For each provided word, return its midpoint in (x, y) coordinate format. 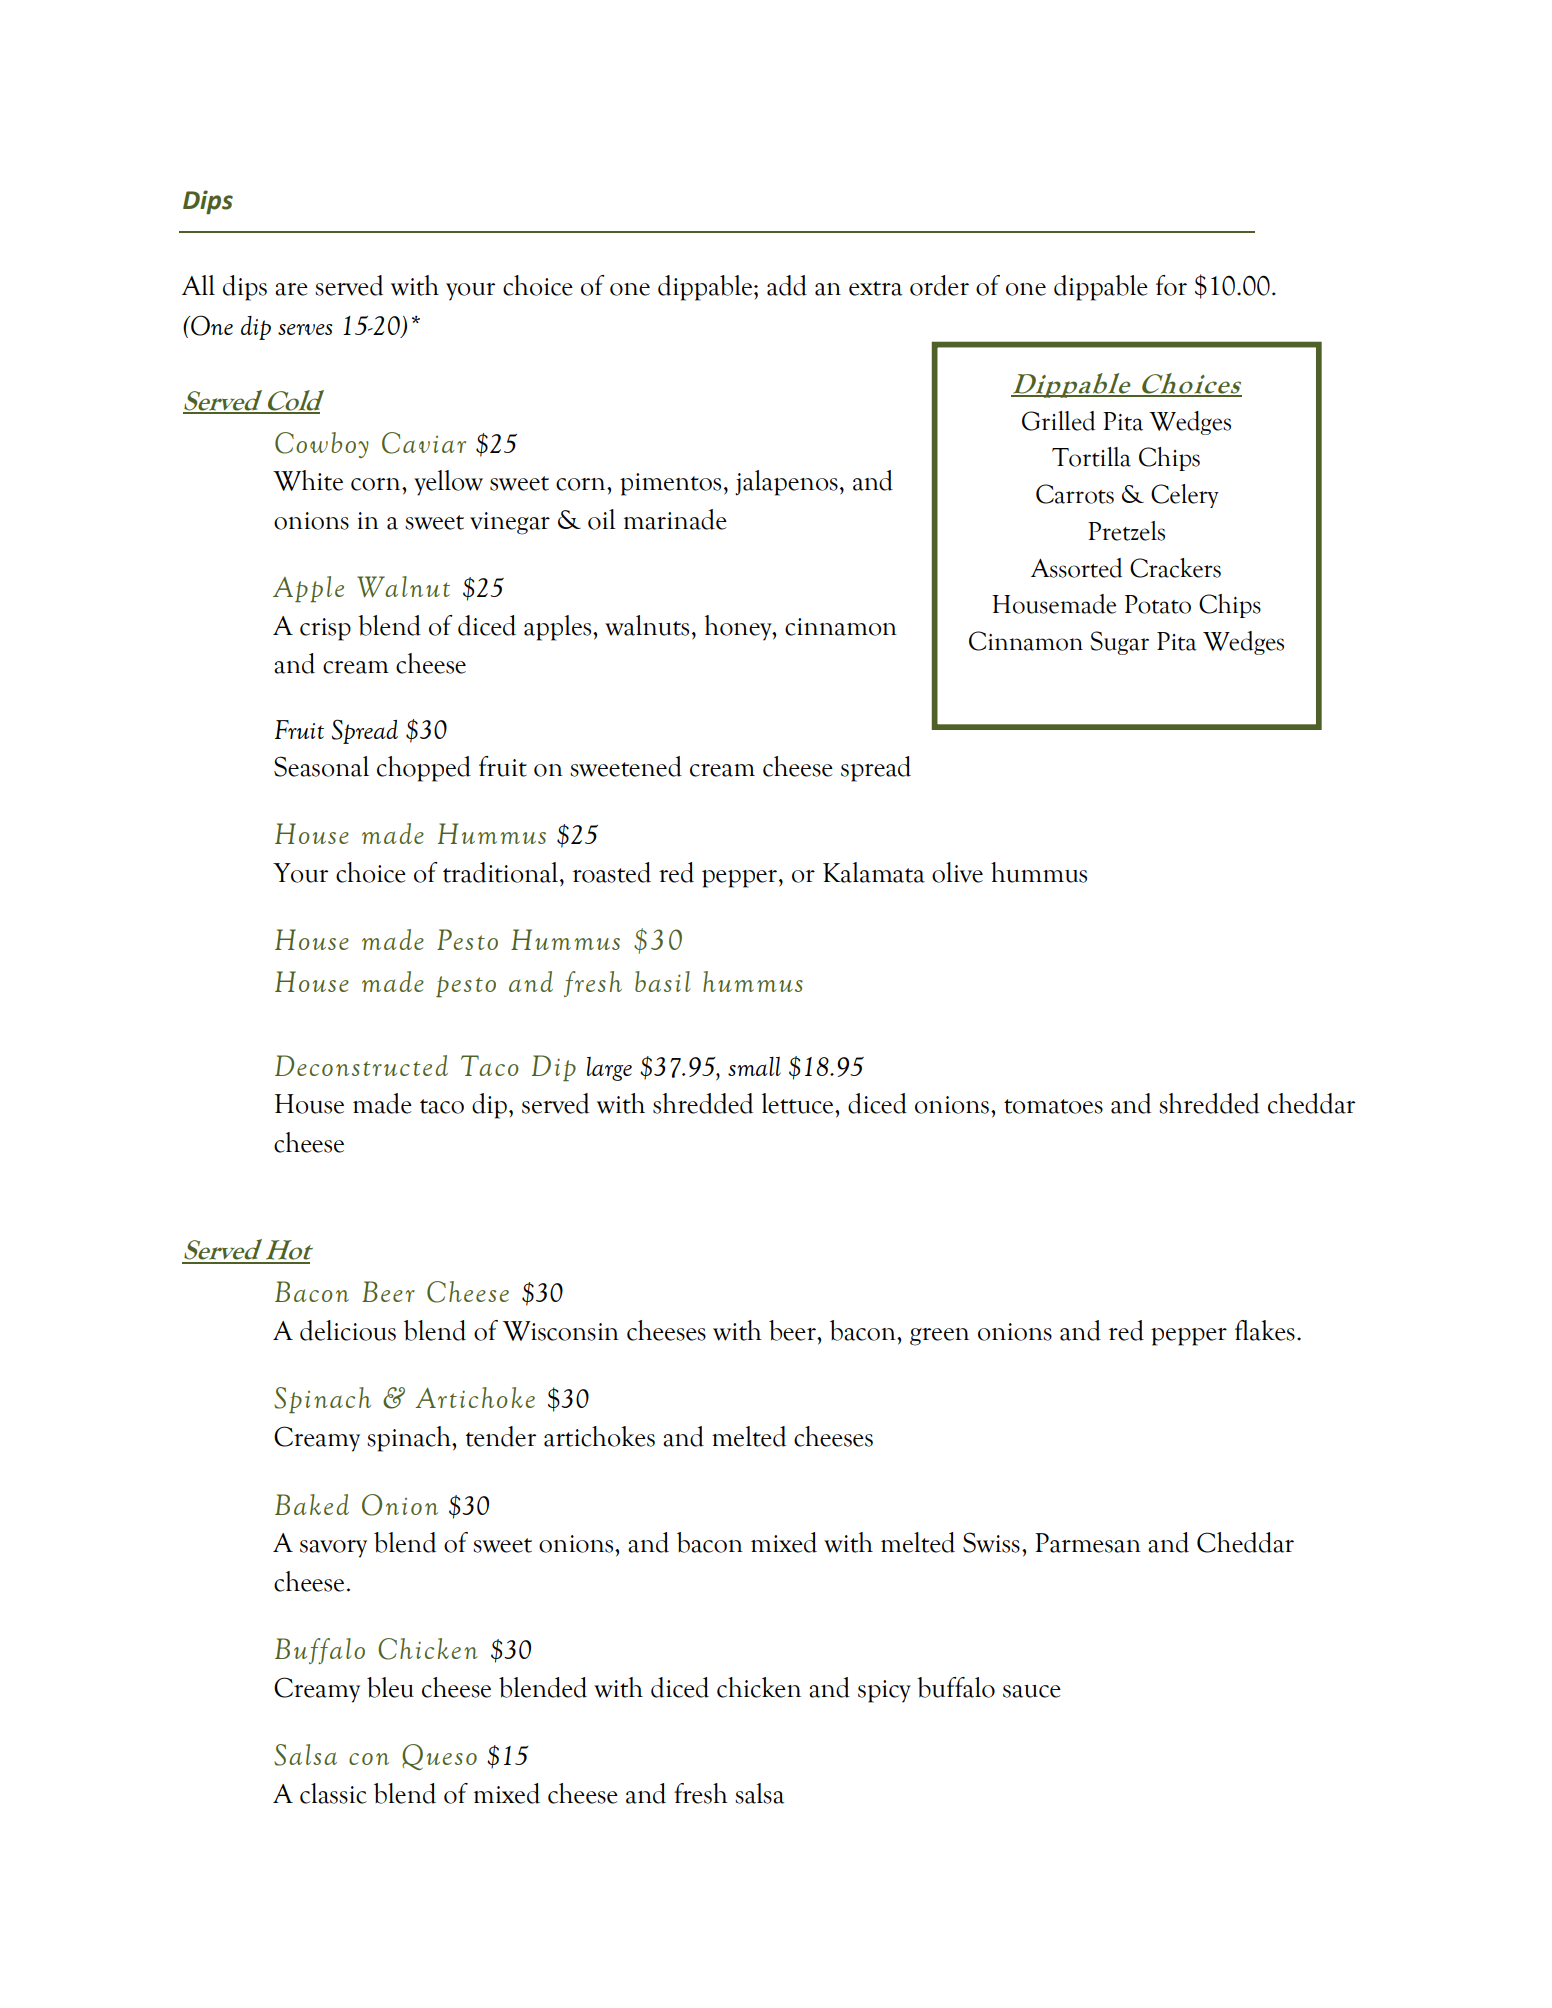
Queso (439, 1757)
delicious (348, 1330)
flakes (1265, 1330)
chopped (424, 769)
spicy (884, 1691)
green (939, 1337)
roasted (612, 872)
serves (305, 329)
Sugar (1119, 643)
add (787, 285)
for (1171, 285)
